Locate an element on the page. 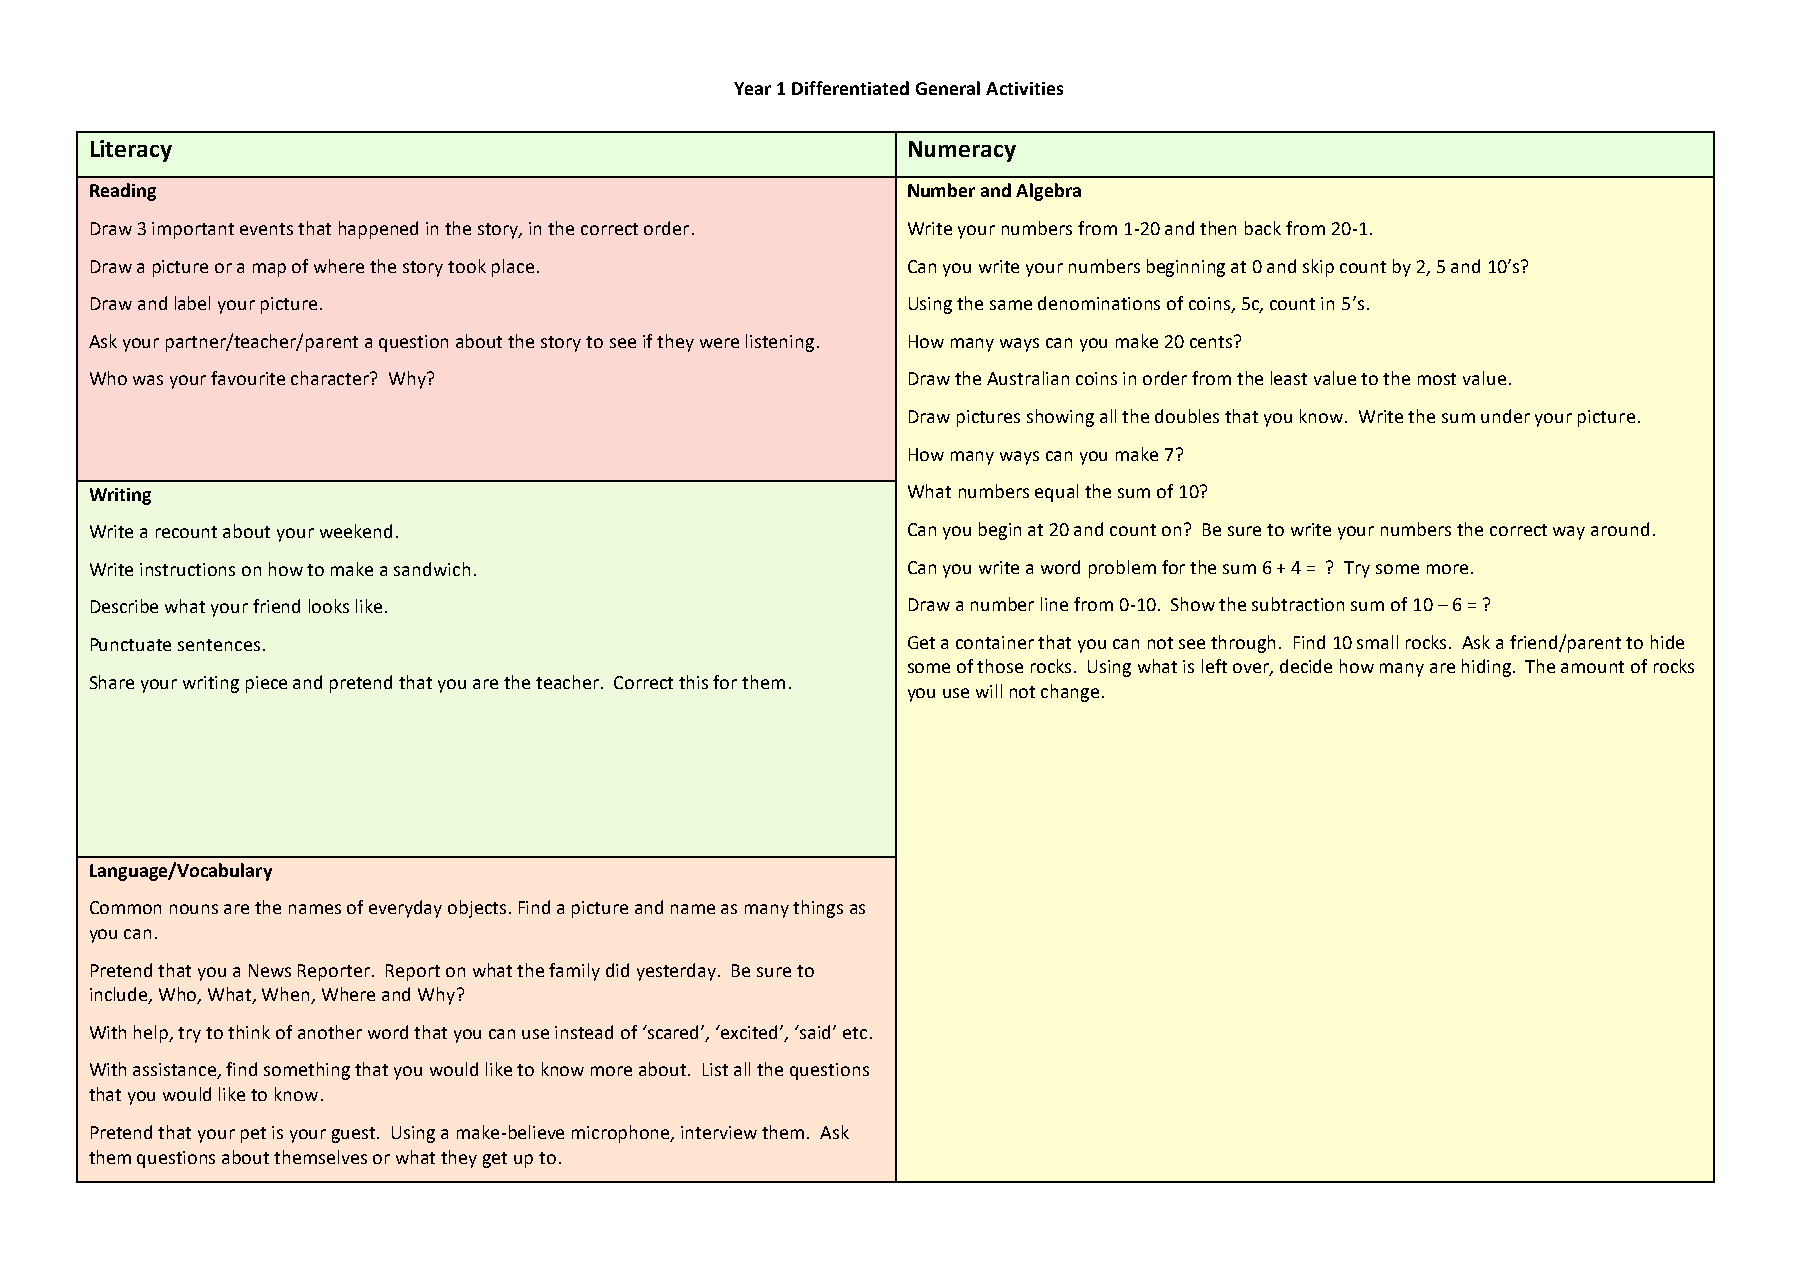  looks is located at coordinates (329, 606).
